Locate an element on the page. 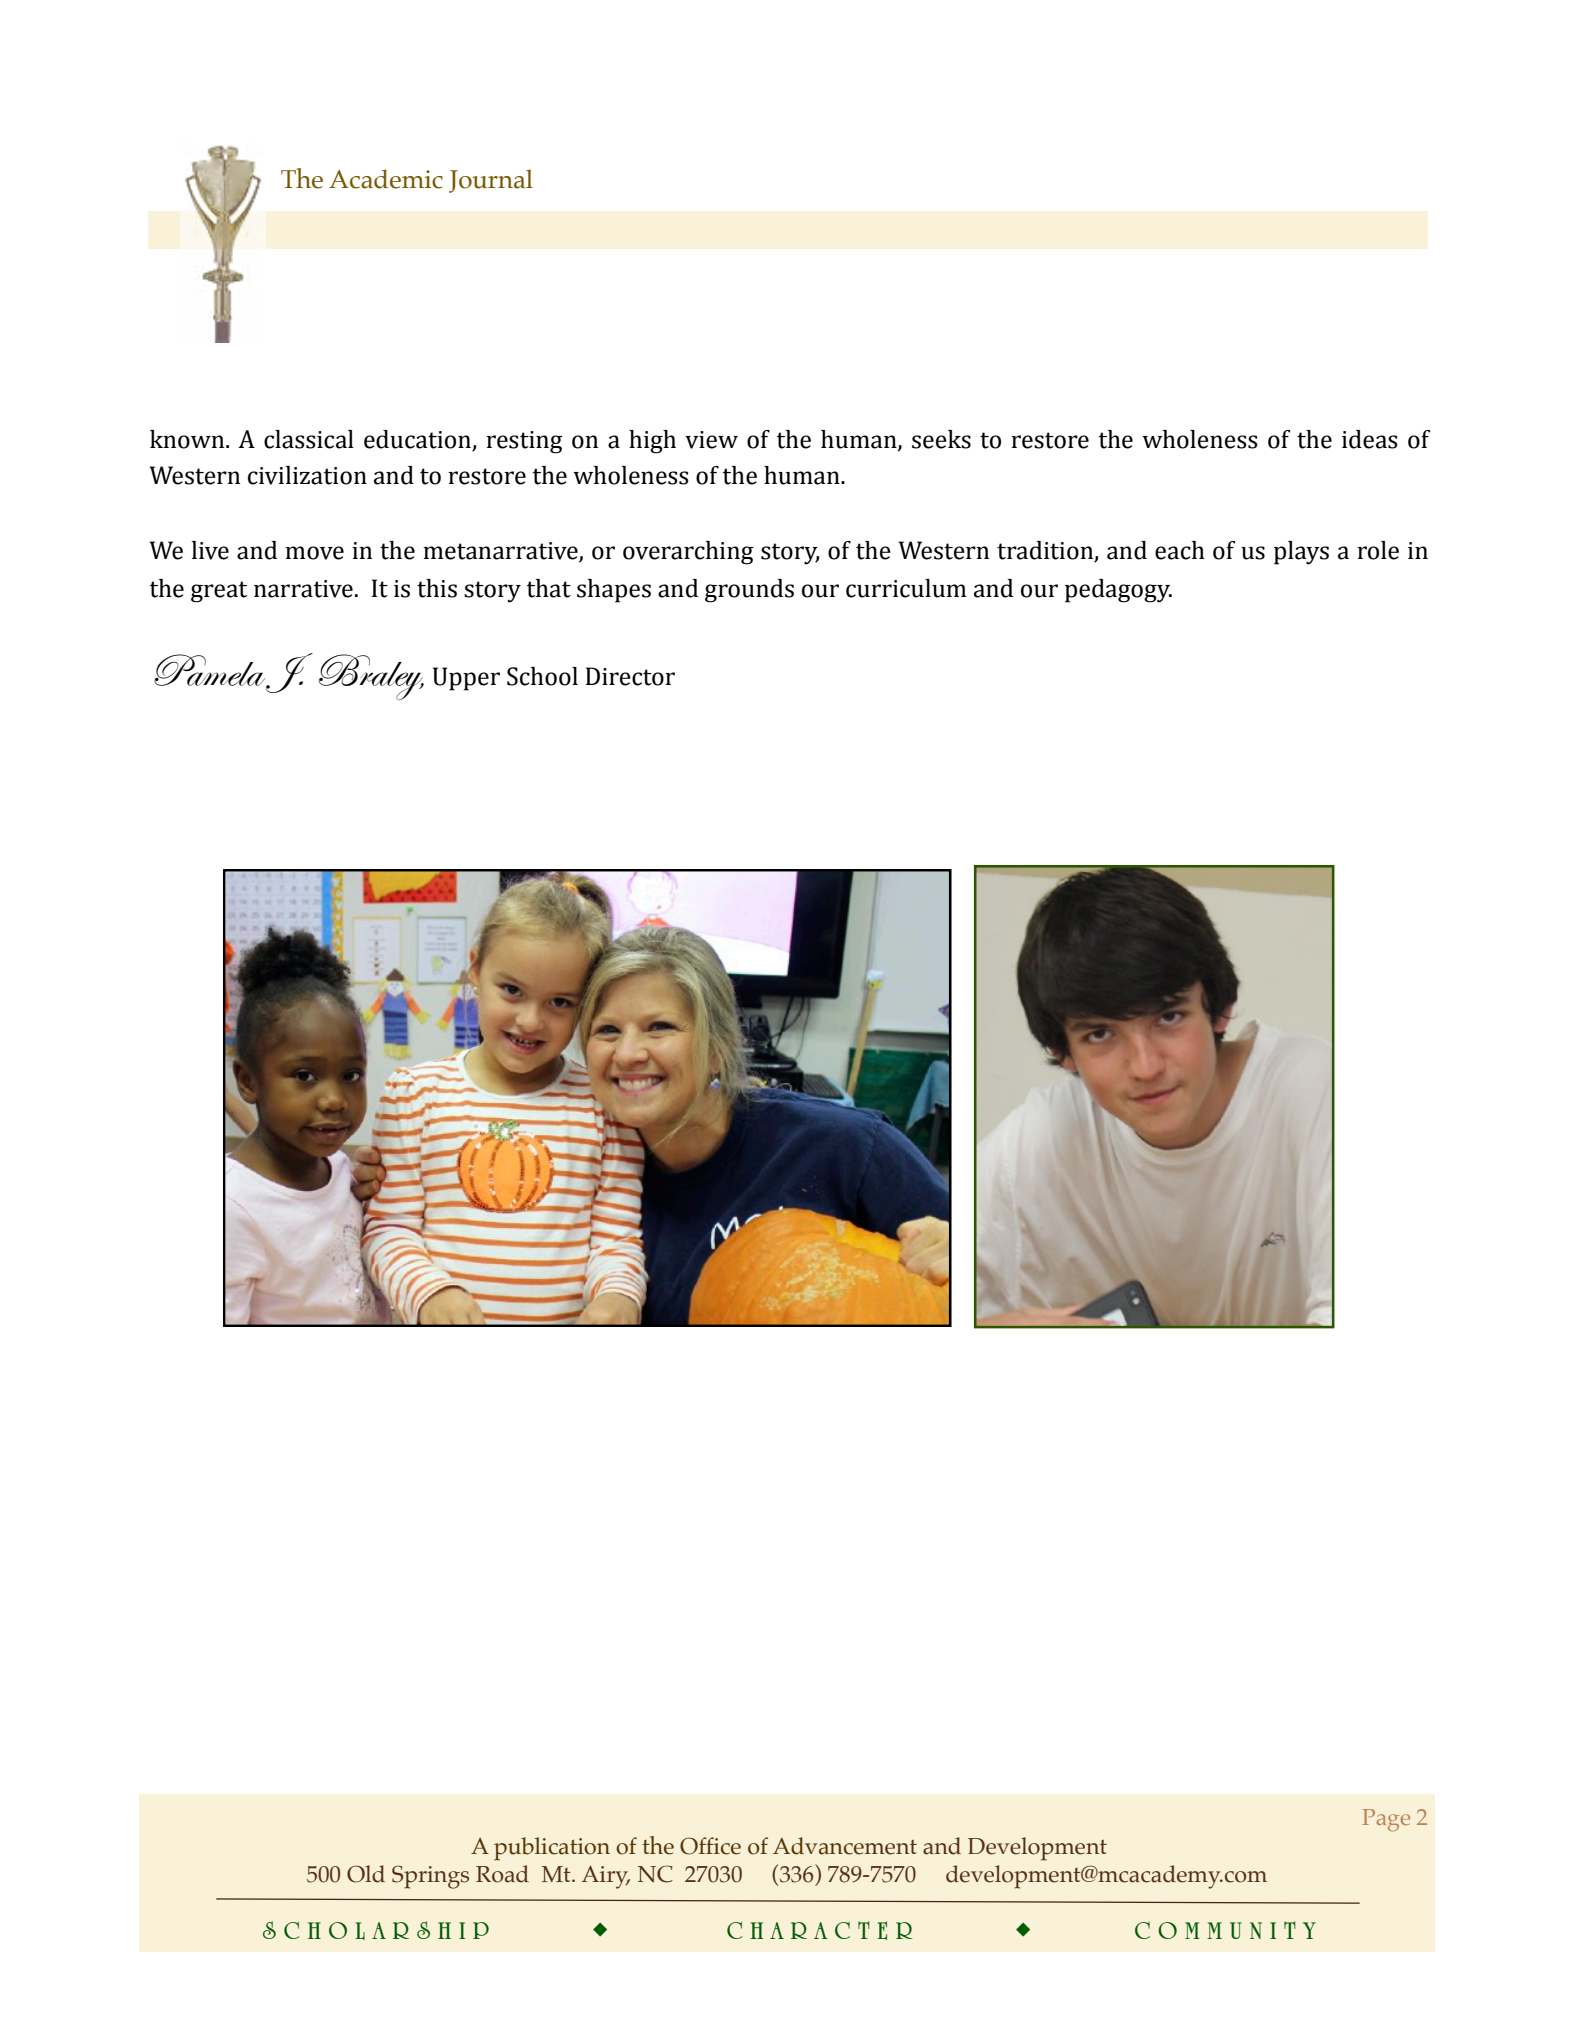 This image has height=2039, width=1576. pedagogy is located at coordinates (1118, 591).
